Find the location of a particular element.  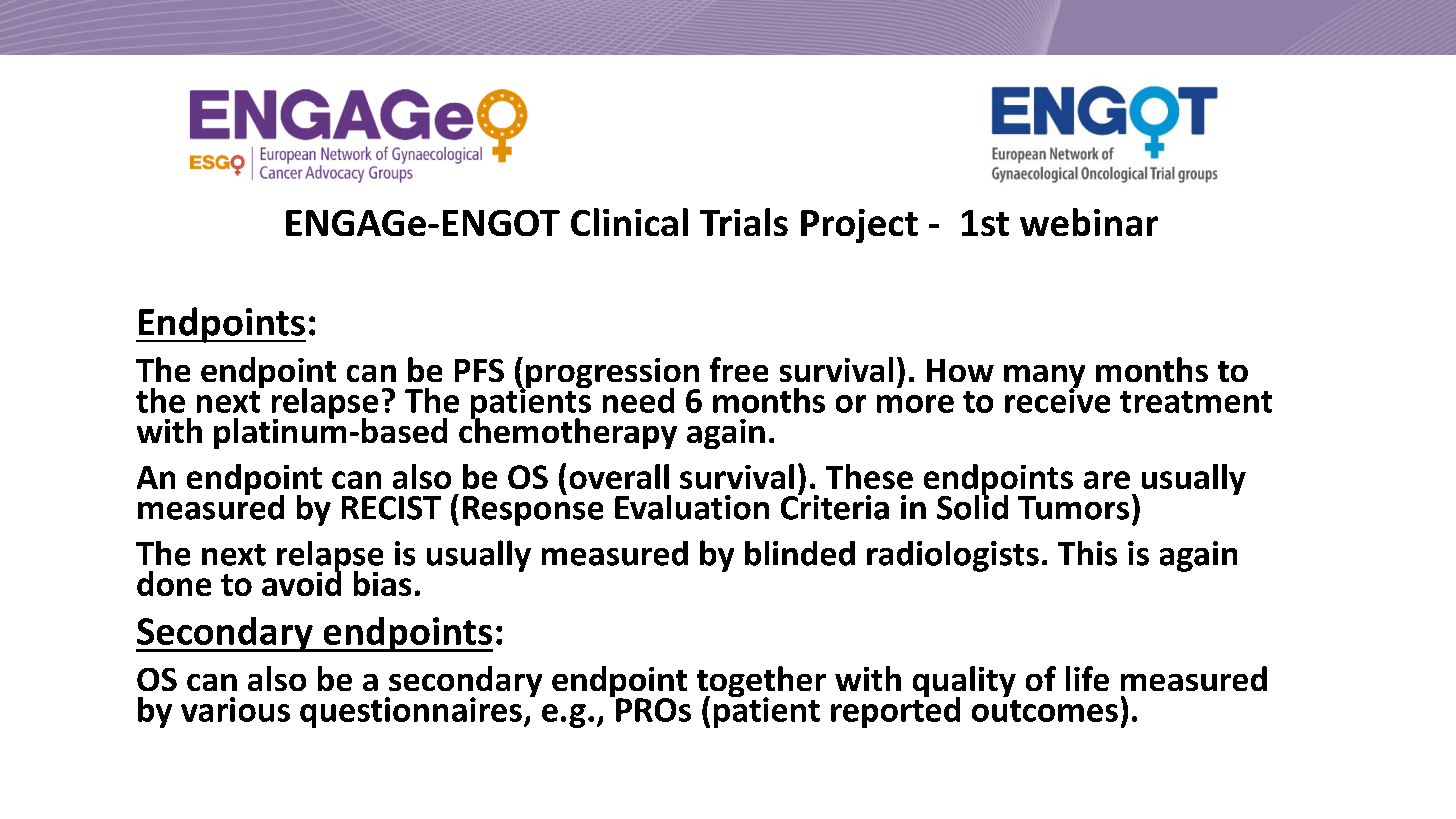

outcomes is located at coordinates (1045, 711).
